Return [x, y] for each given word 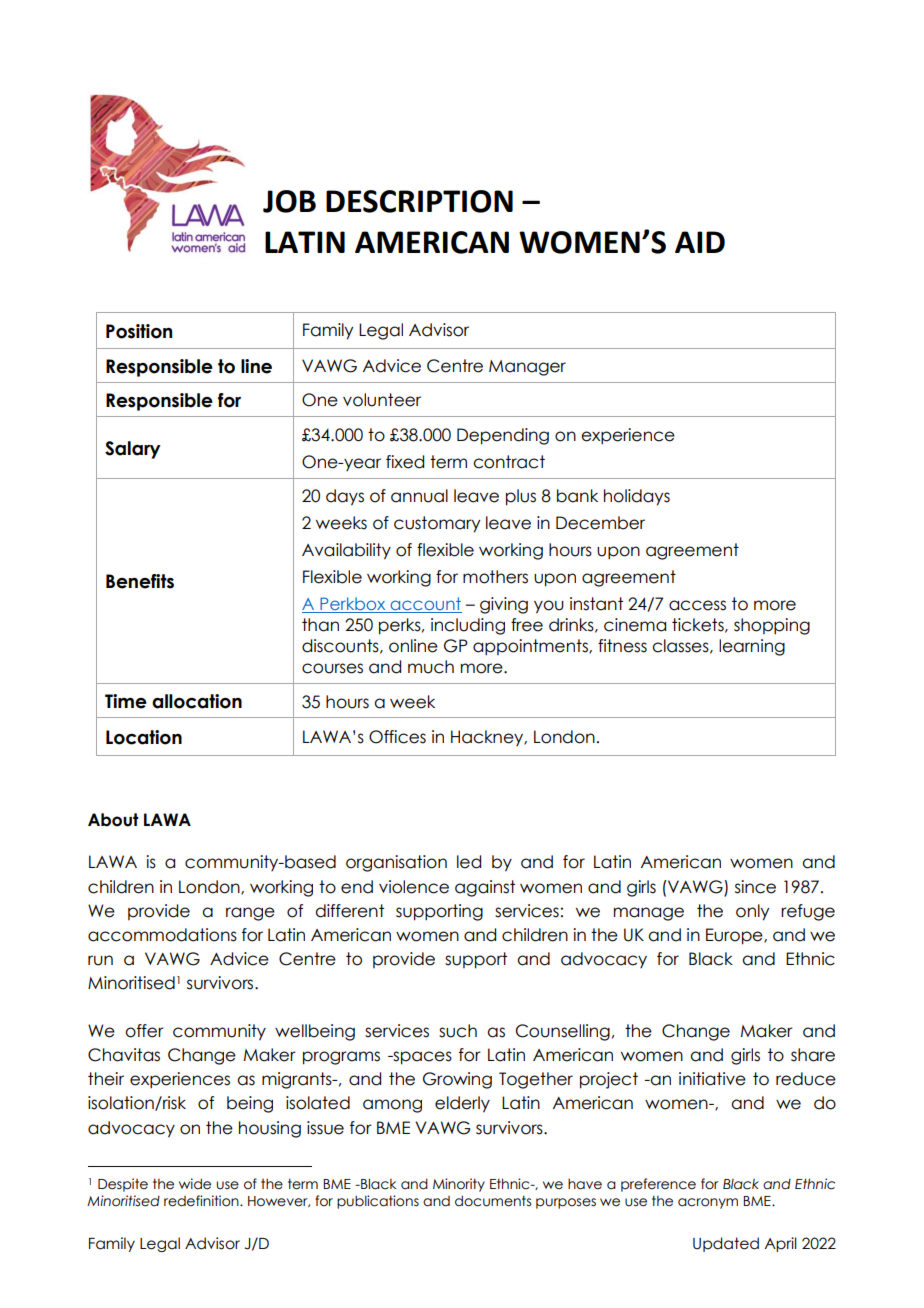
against [485, 888]
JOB [289, 201]
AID [700, 242]
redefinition [202, 1201]
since [755, 887]
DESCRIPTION [419, 201]
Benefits [140, 581]
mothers [495, 577]
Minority [459, 1185]
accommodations [162, 935]
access [697, 605]
